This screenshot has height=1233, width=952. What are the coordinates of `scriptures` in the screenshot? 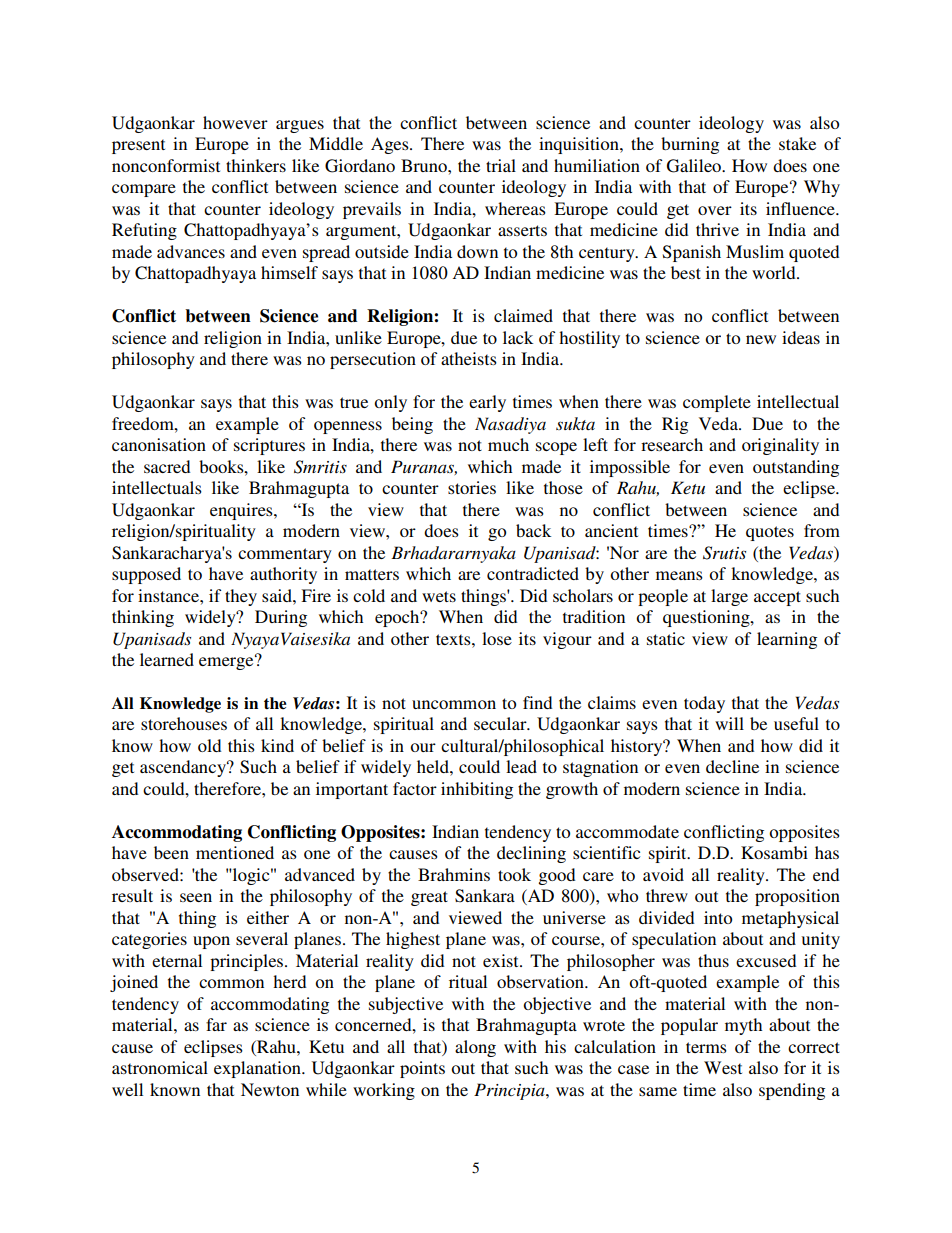 It's located at (269, 446).
